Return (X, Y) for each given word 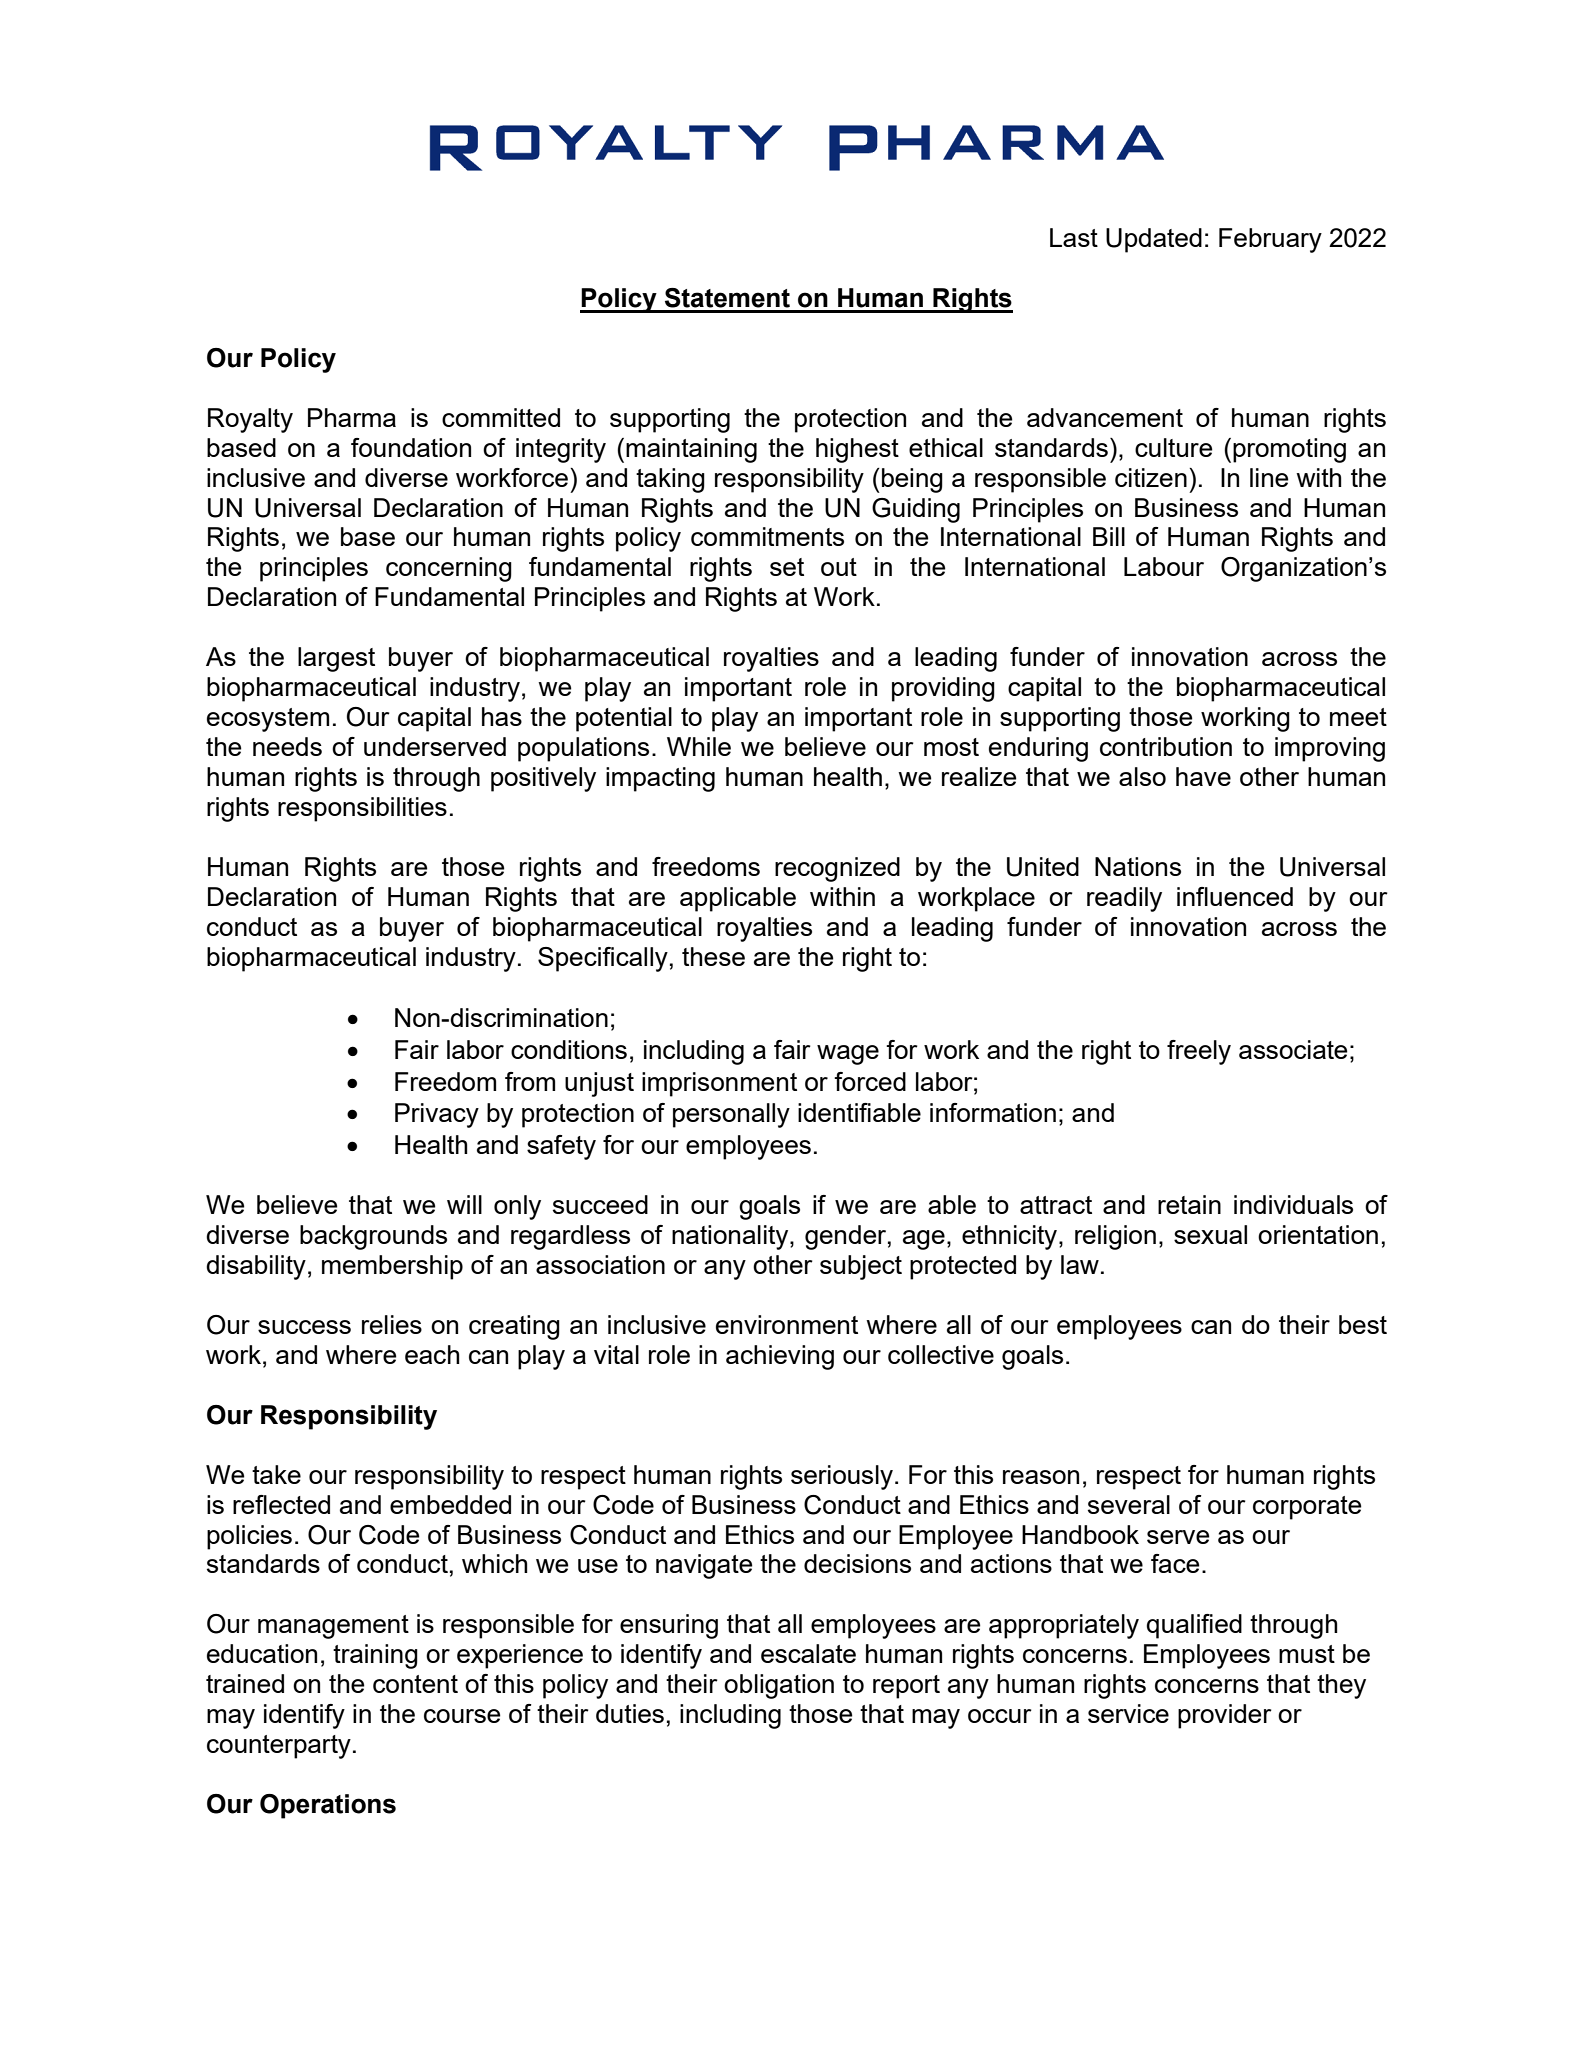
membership (392, 1267)
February (1270, 240)
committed (501, 417)
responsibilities (362, 809)
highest (857, 450)
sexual (1210, 1234)
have (1203, 776)
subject (861, 1267)
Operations (328, 1806)
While (699, 746)
